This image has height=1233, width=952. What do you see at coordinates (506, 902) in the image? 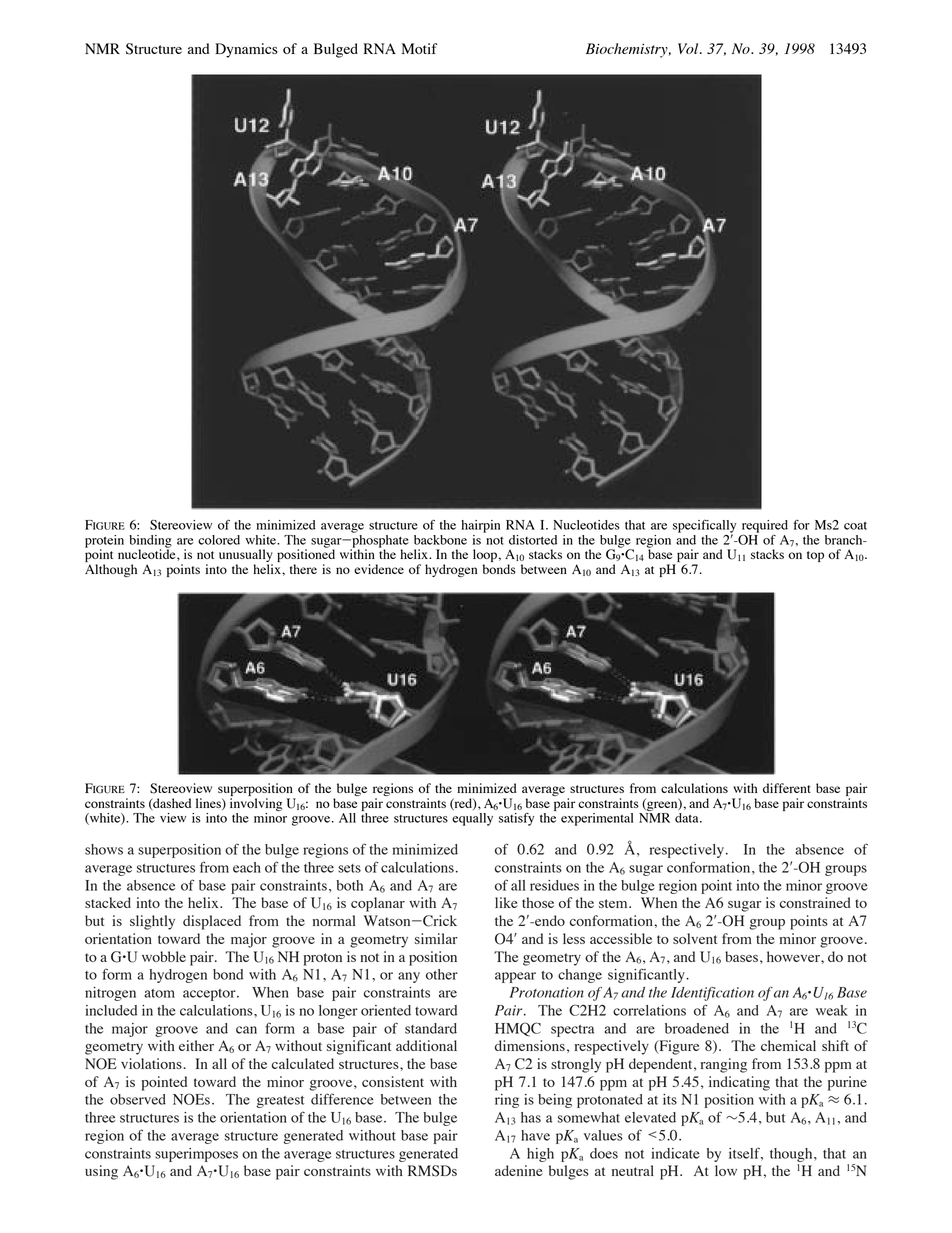
I see `like` at bounding box center [506, 902].
